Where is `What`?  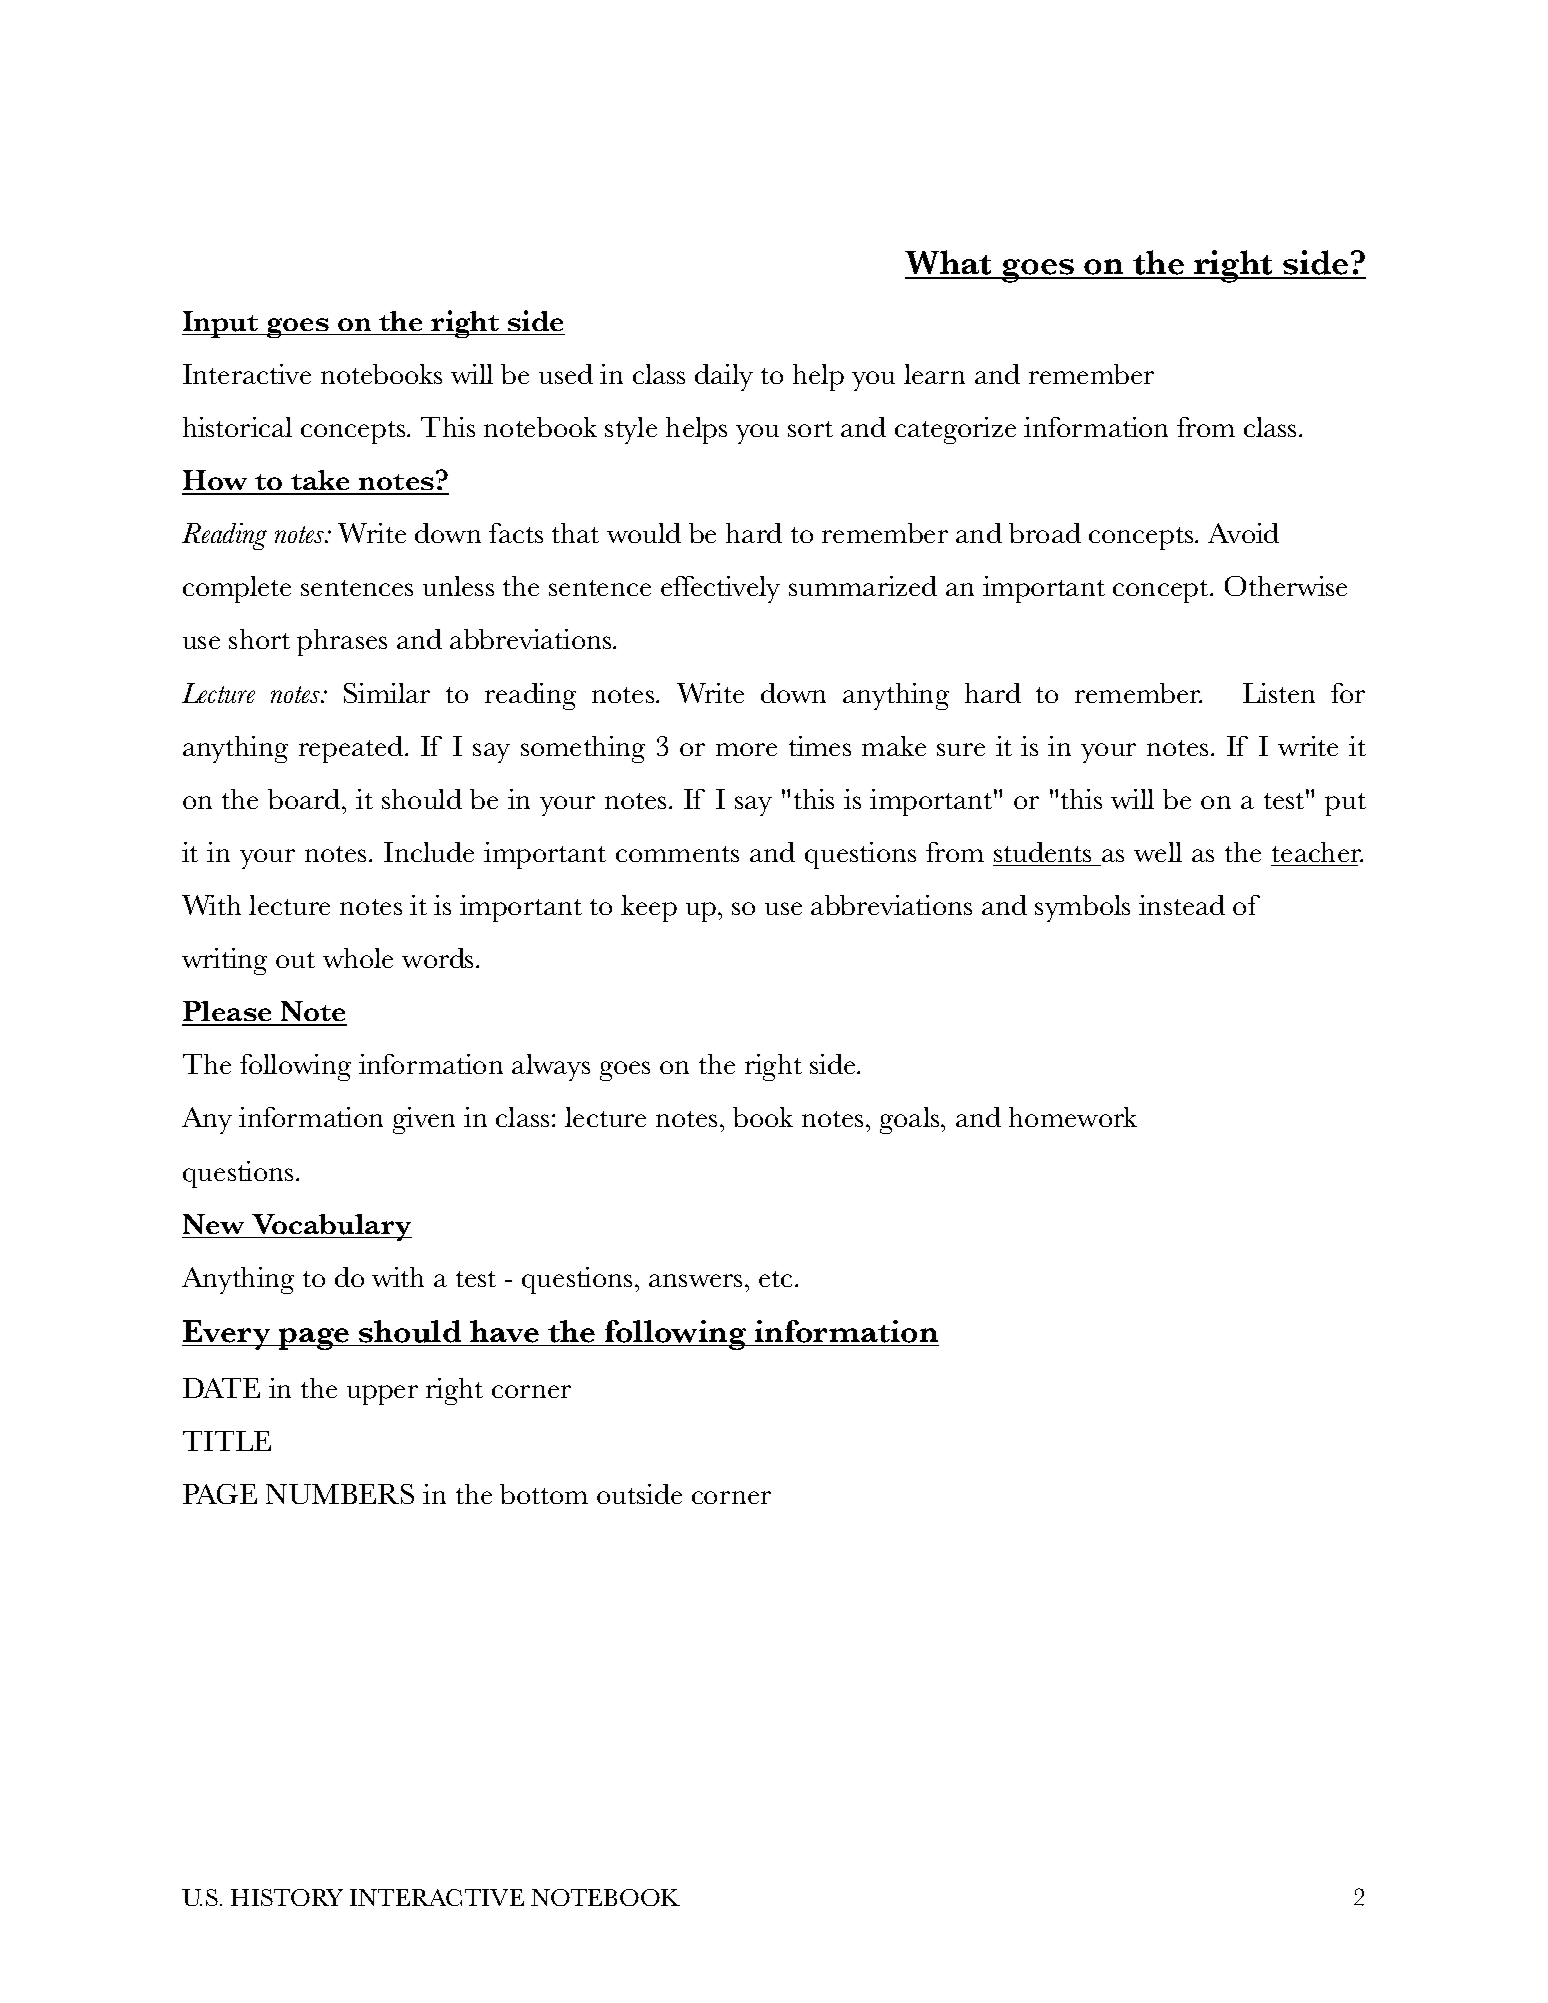
What is located at coordinates (950, 264).
